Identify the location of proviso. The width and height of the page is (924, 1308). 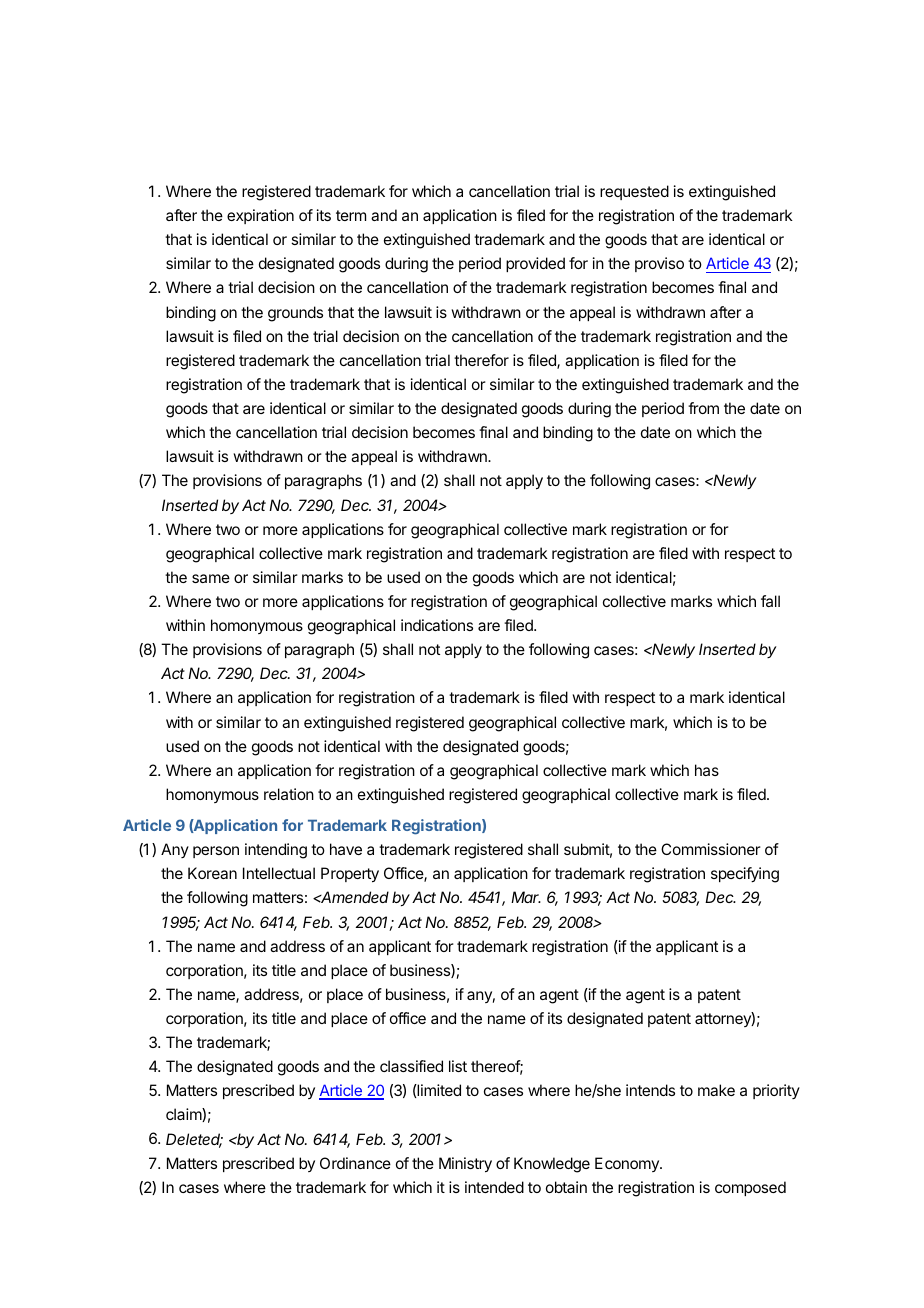
(659, 264).
